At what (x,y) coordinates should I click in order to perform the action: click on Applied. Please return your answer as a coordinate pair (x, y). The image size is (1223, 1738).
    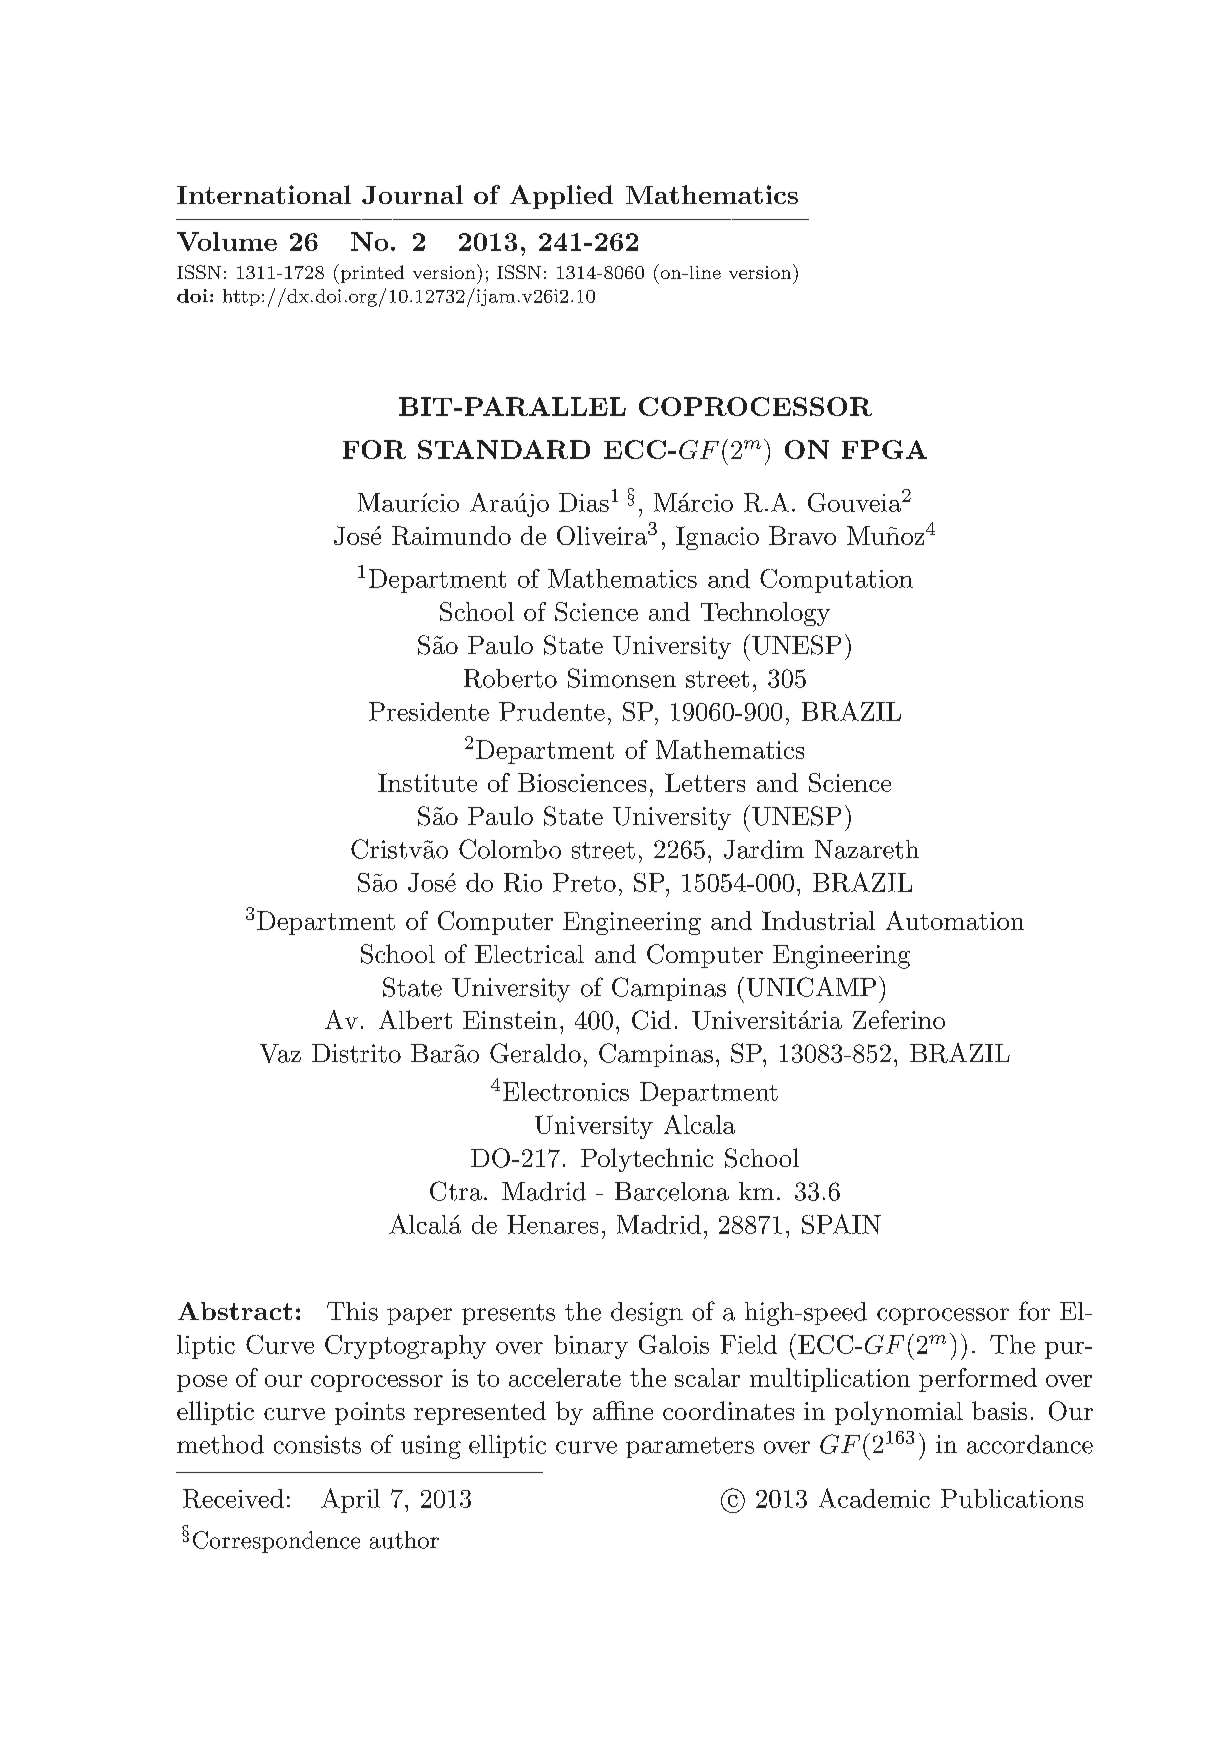
    Looking at the image, I should click on (561, 197).
